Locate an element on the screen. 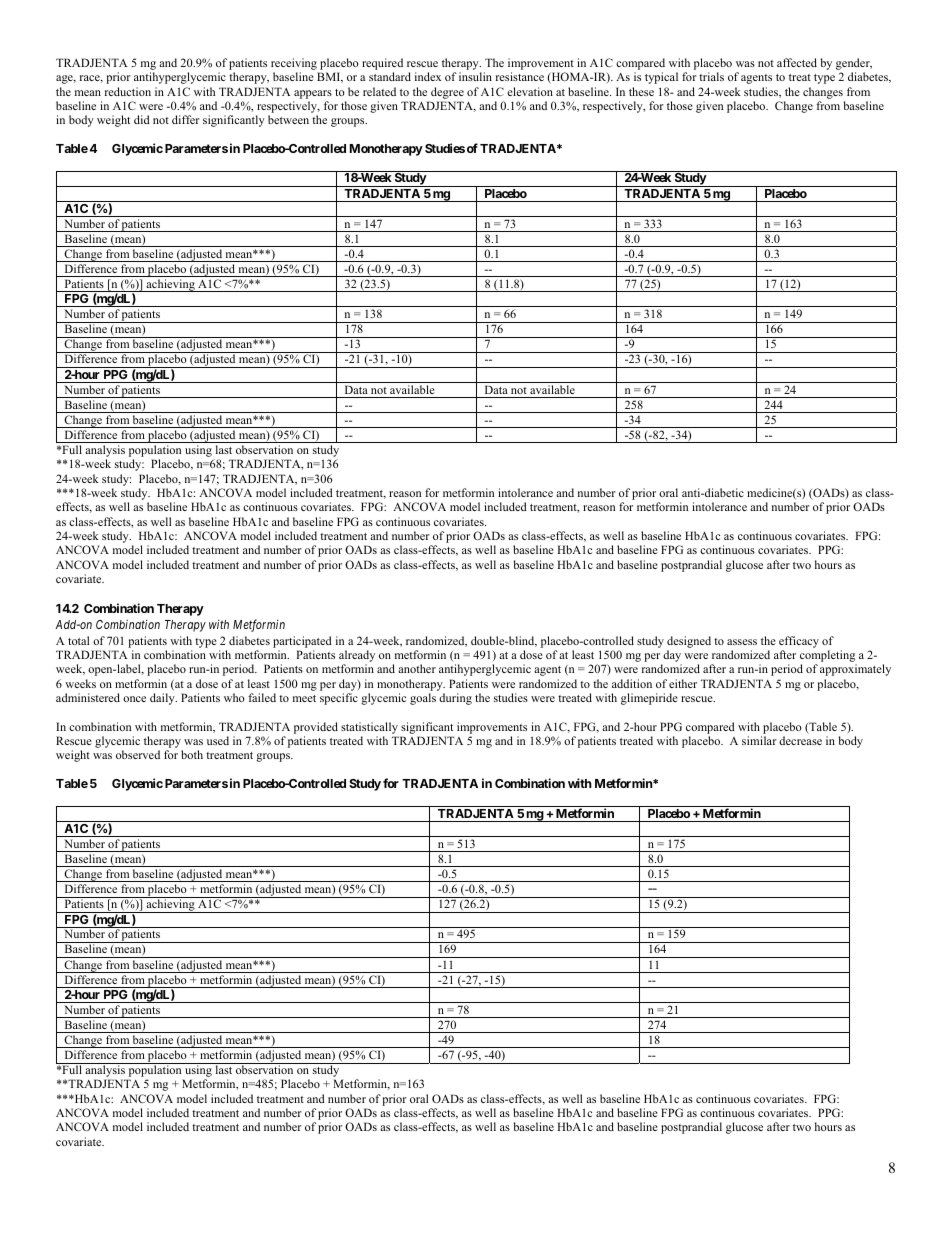 The image size is (952, 1233). between is located at coordinates (288, 119).
